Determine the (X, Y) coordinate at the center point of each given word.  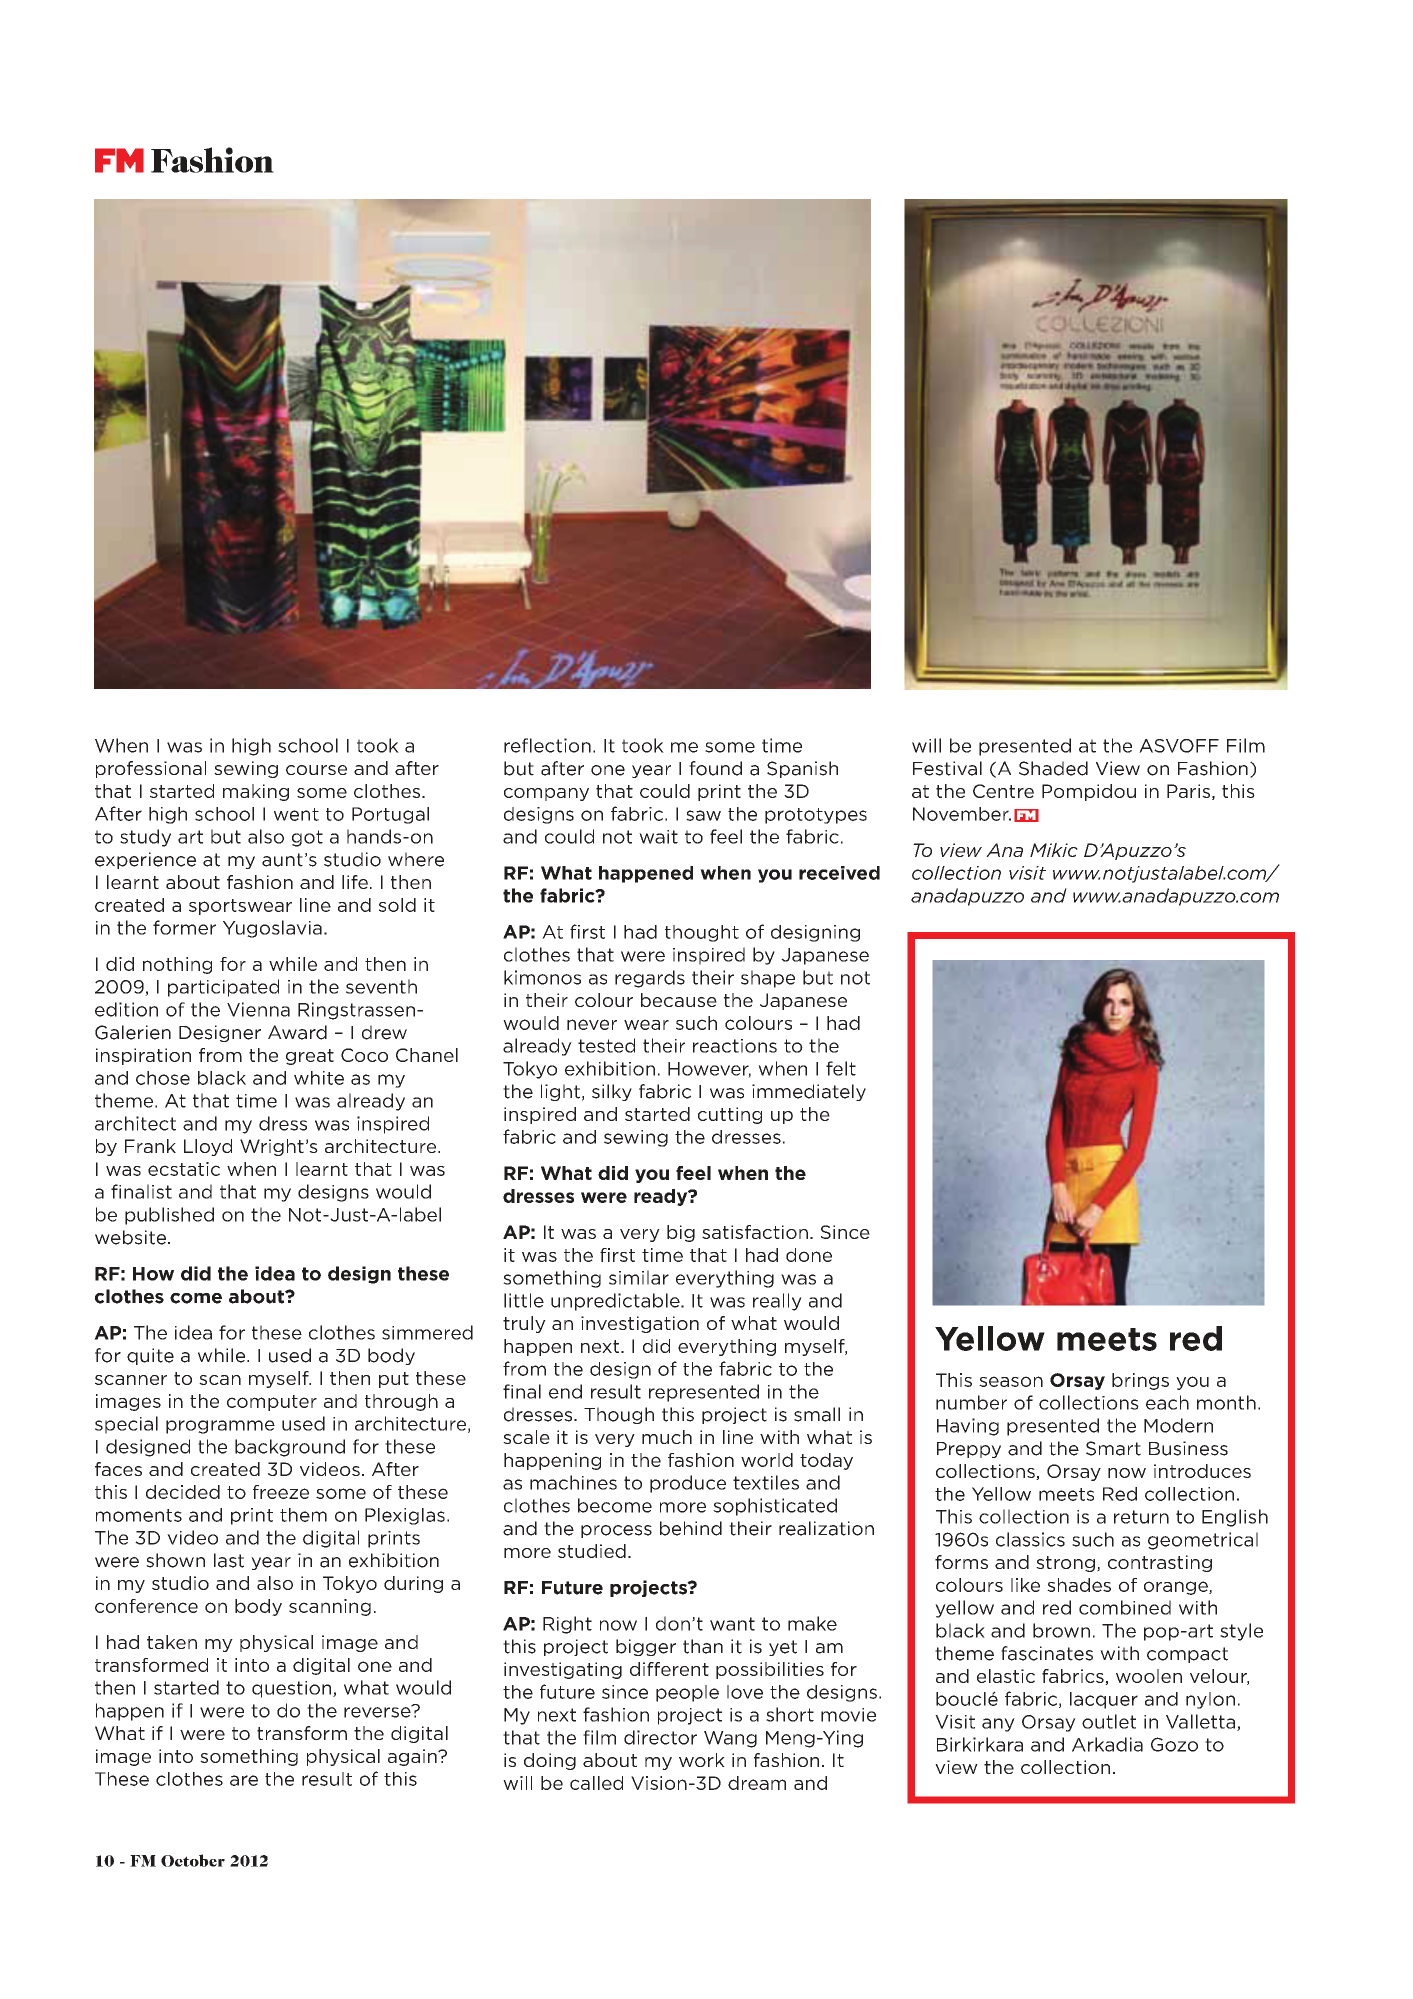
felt (841, 1068)
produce (688, 1484)
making (256, 792)
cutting (730, 1115)
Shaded (1053, 768)
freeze (281, 1492)
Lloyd (208, 1147)
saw (703, 815)
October (193, 1860)
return (1141, 1517)
